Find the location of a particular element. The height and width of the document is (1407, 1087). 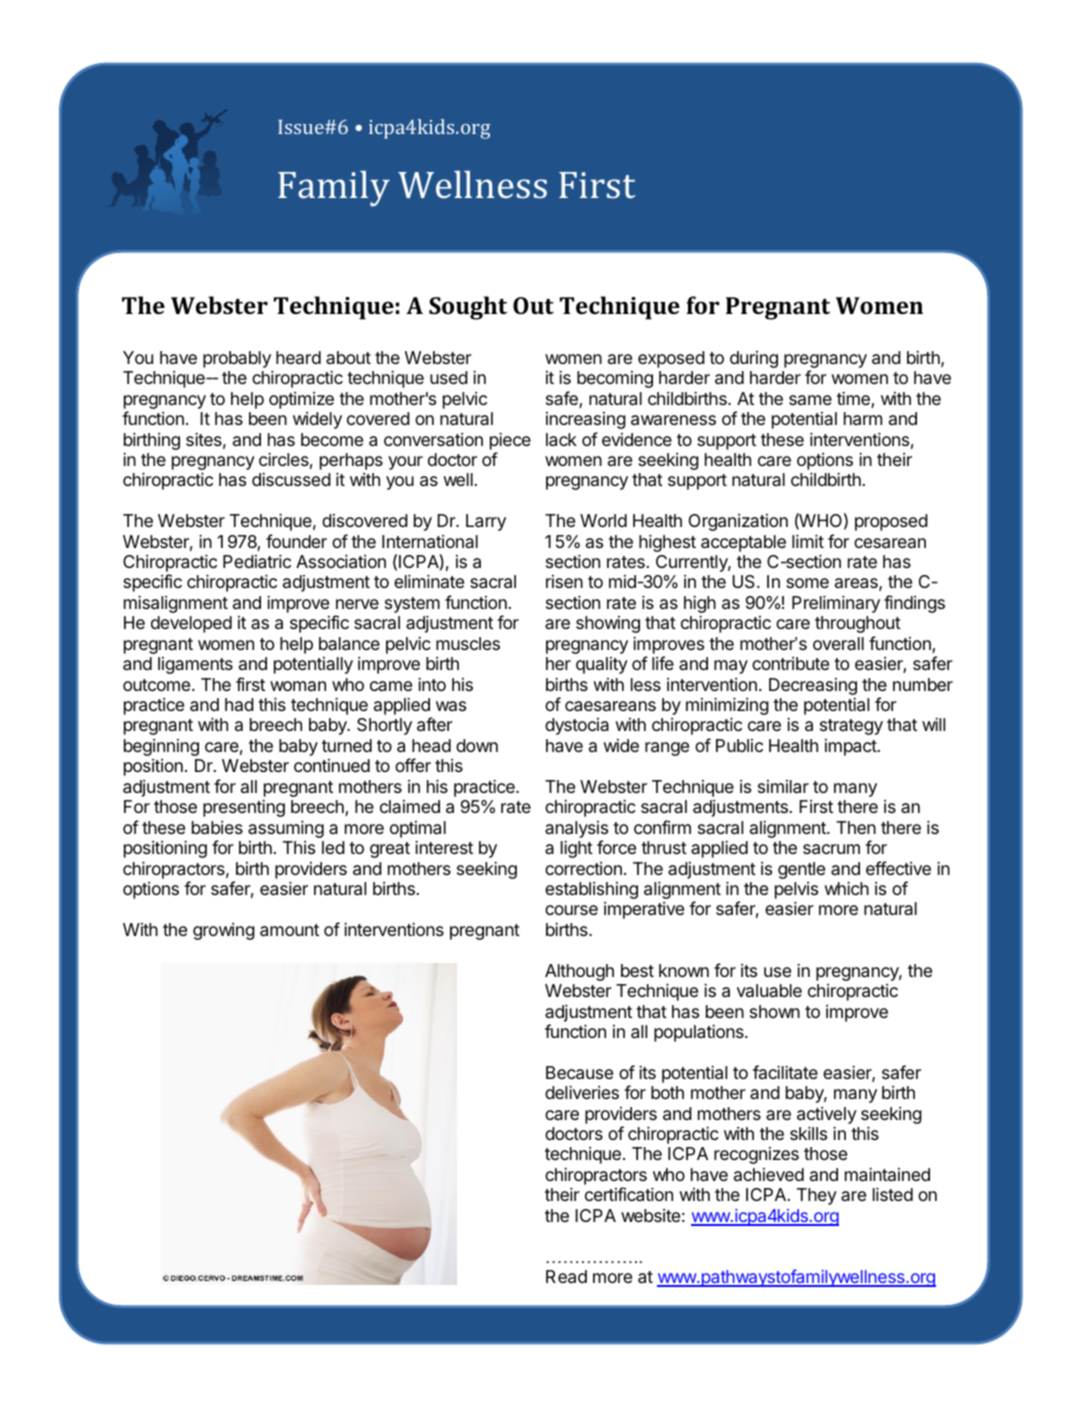

which is located at coordinates (846, 888).
